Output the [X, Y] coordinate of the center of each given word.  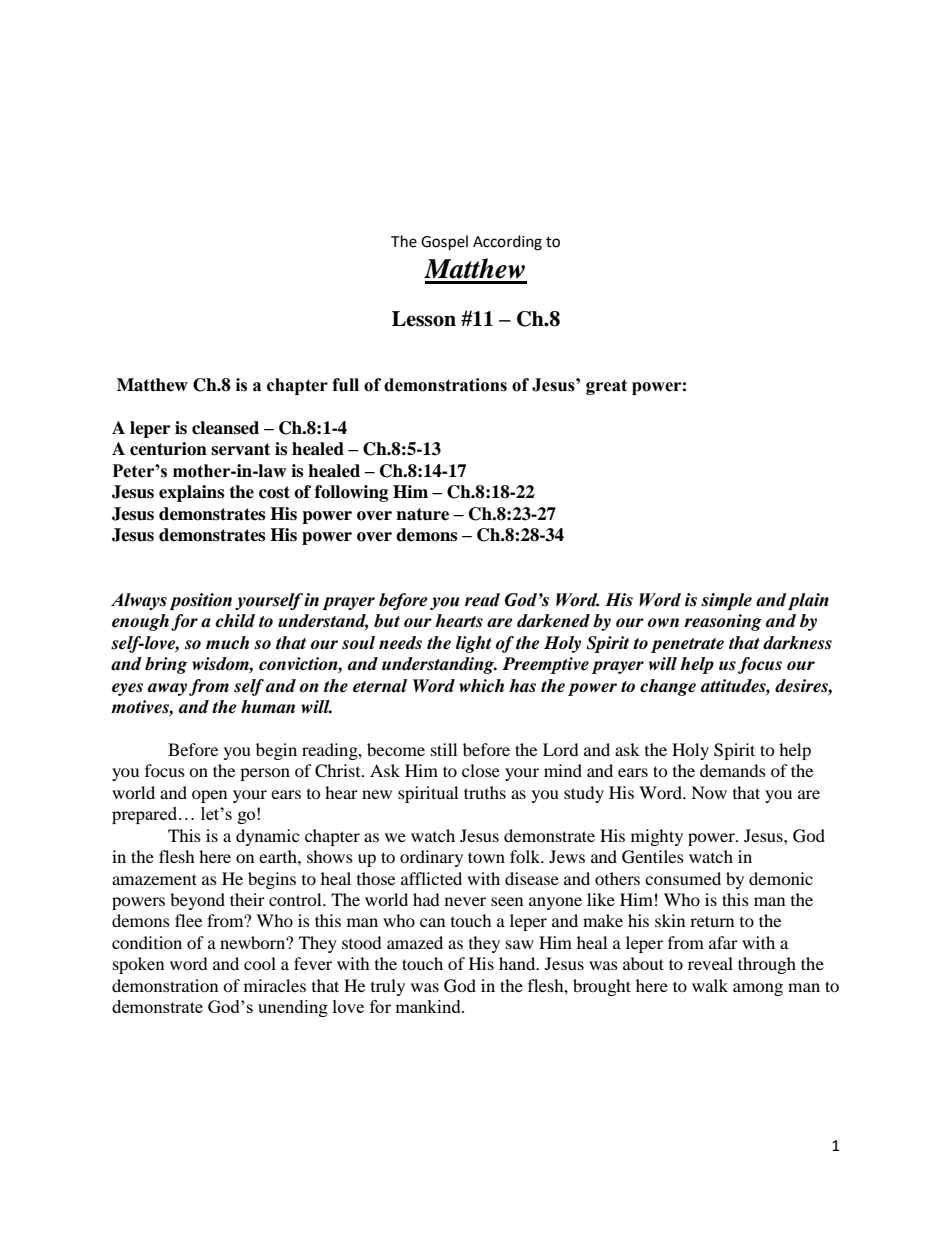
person [265, 774]
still [444, 749]
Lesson [424, 319]
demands [733, 770]
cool [260, 963]
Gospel [444, 243]
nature [422, 514]
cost [274, 492]
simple [726, 601]
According [507, 243]
